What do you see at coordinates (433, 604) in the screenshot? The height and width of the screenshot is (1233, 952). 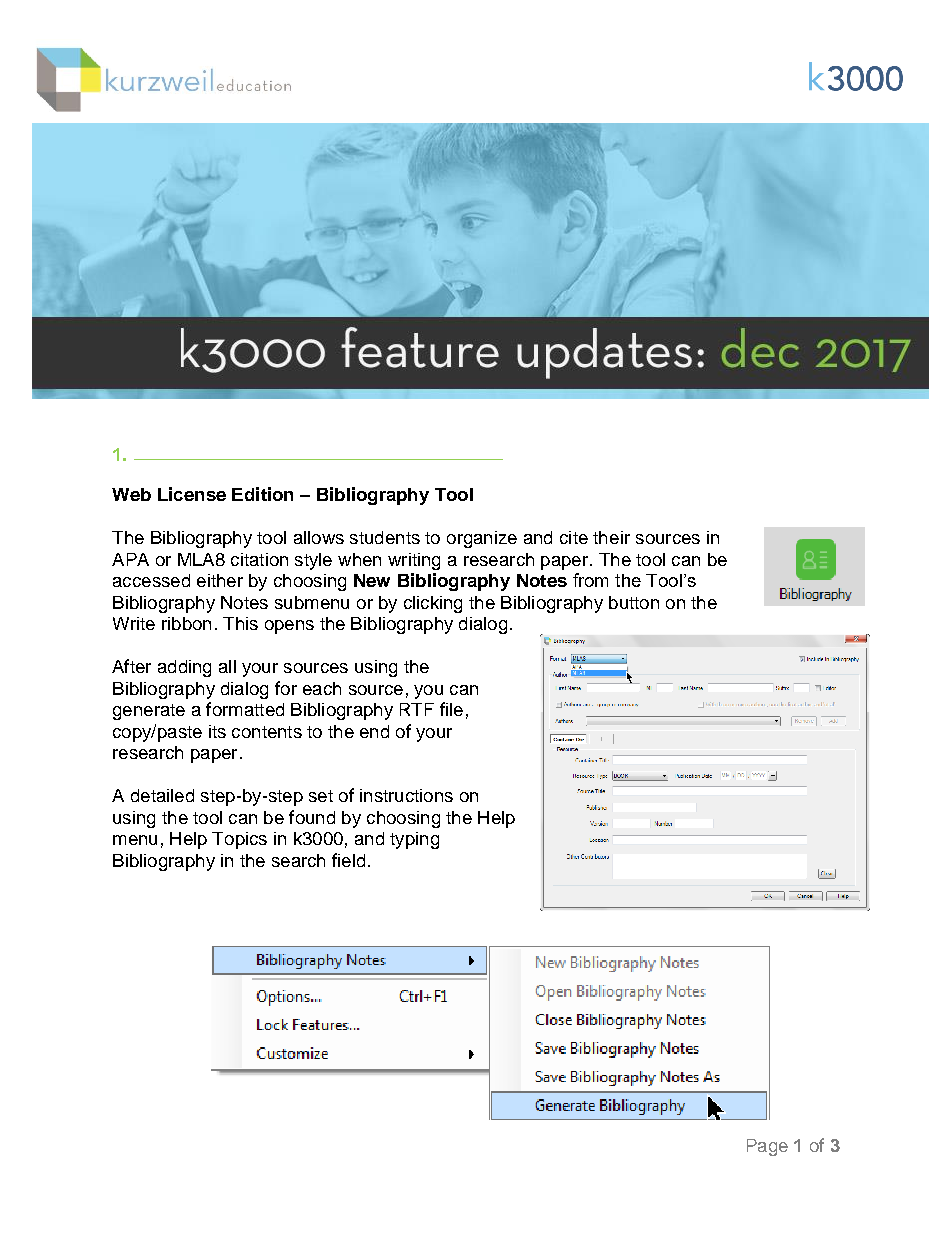 I see `clicking` at bounding box center [433, 604].
